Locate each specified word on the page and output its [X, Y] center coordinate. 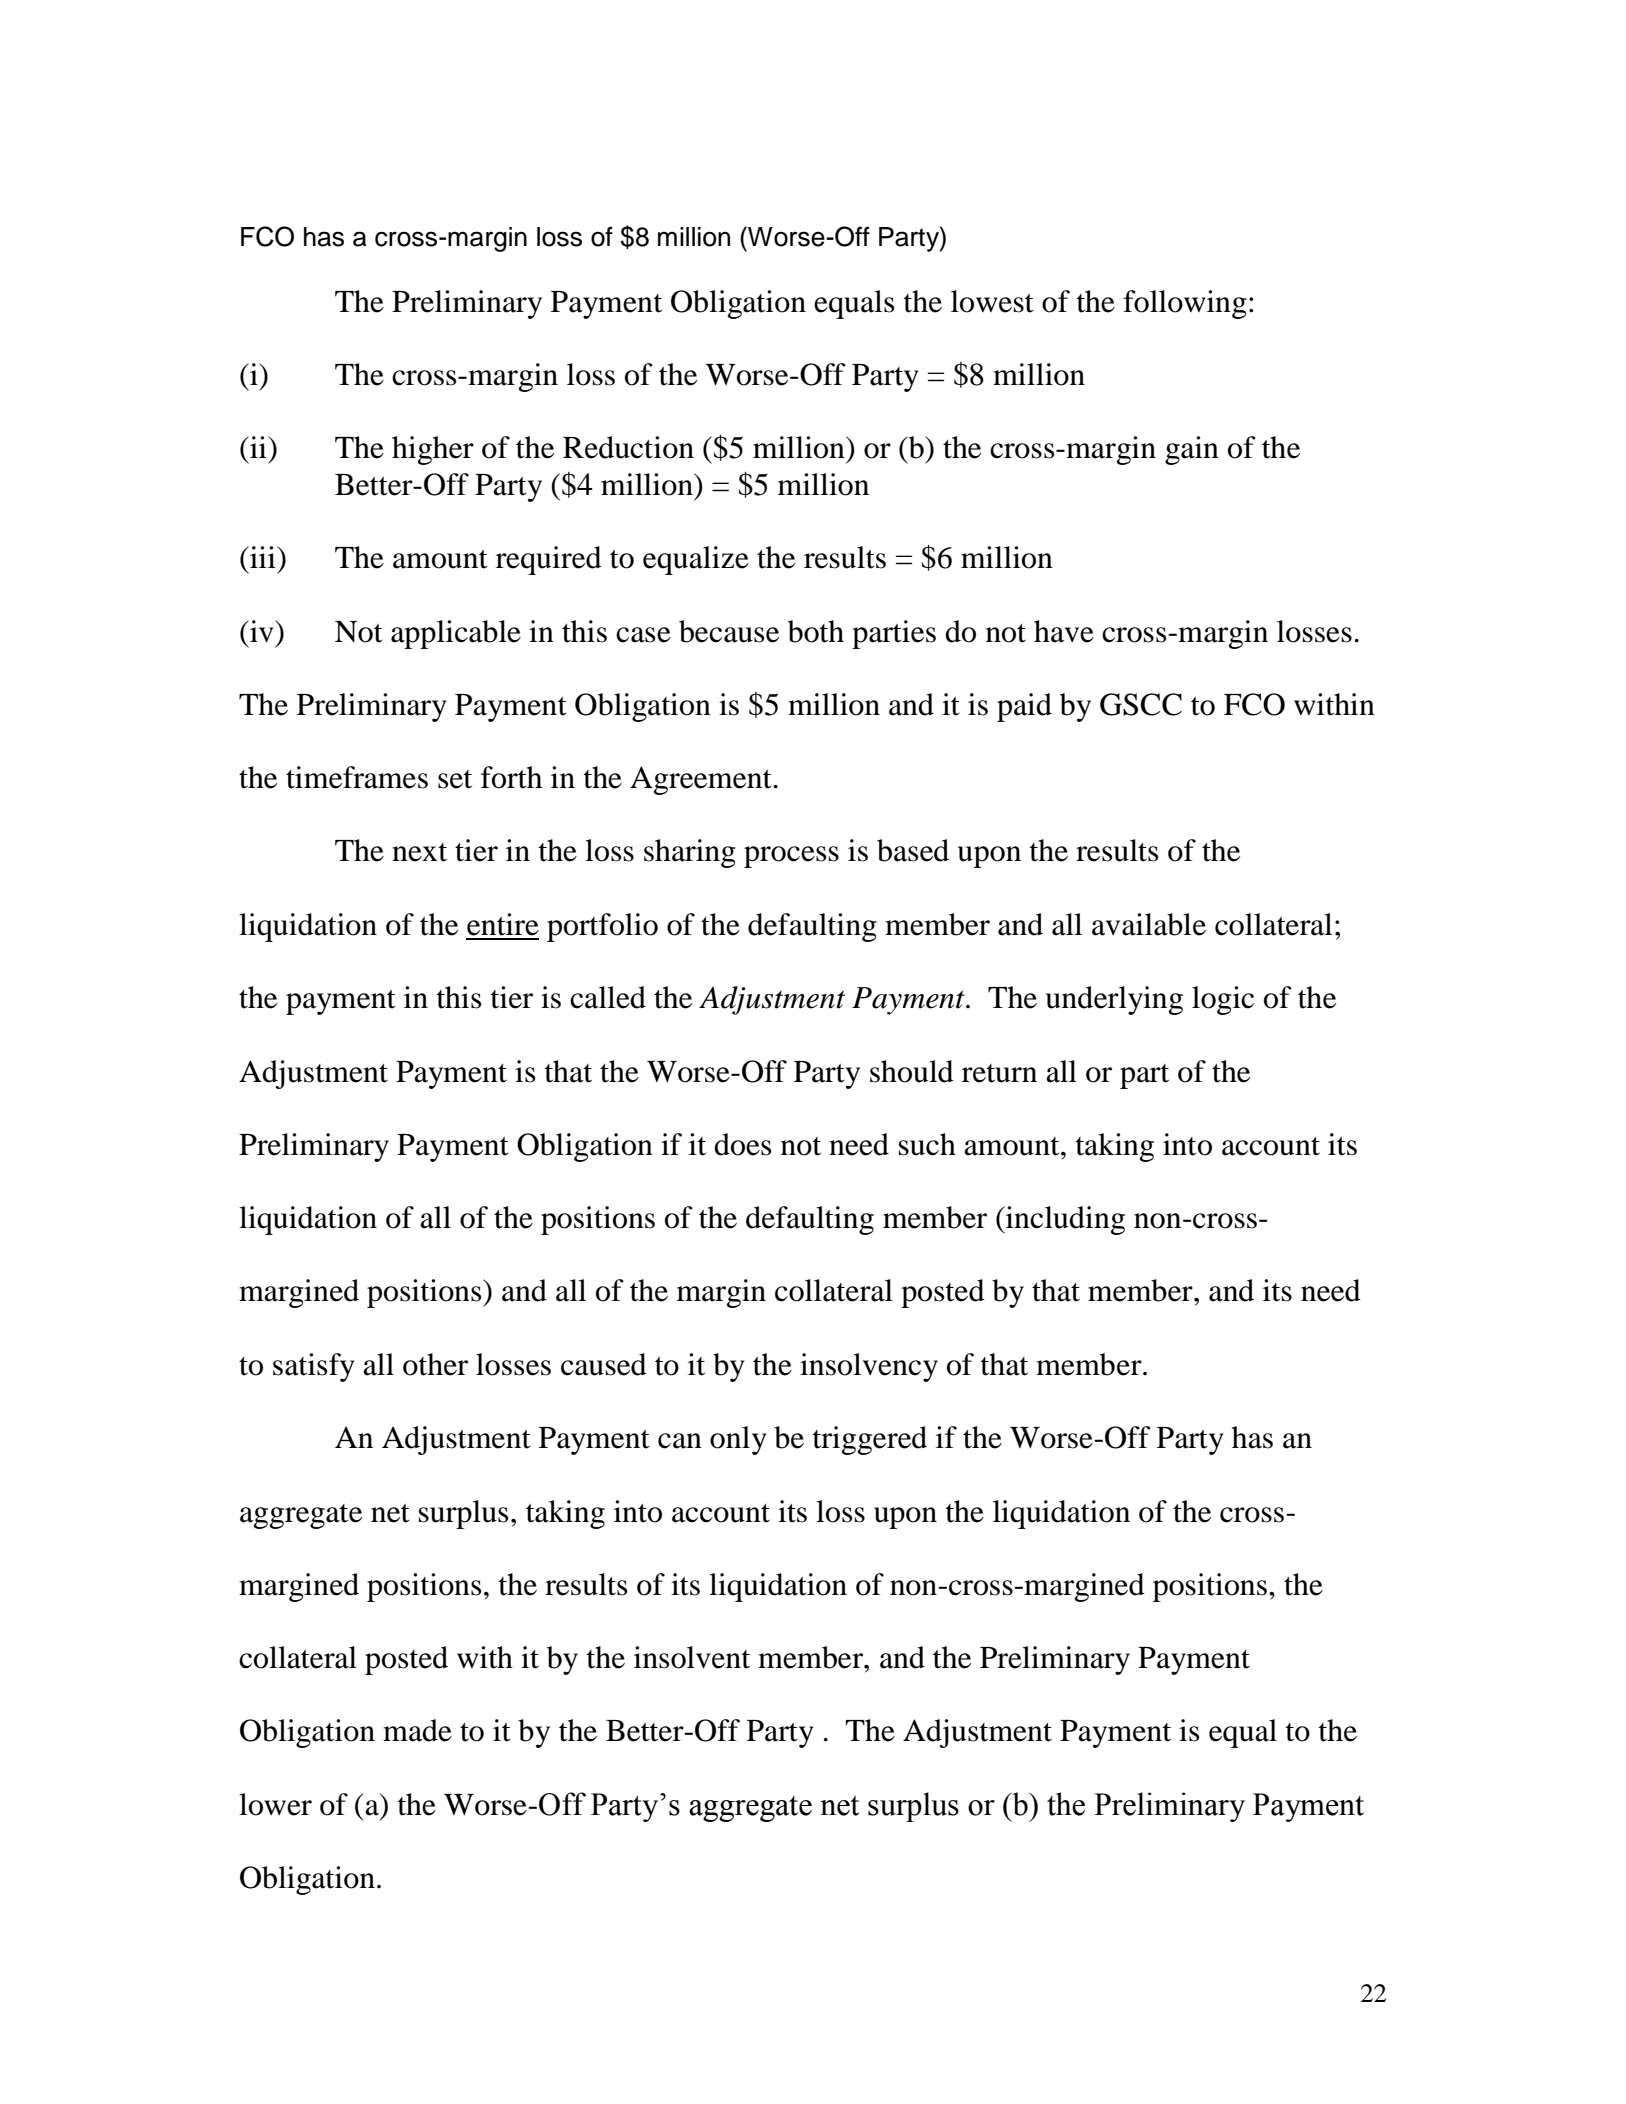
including [1064, 1220]
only [738, 1440]
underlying [1114, 1000]
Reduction [628, 447]
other [435, 1364]
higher [433, 450]
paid [1024, 707]
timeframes [357, 777]
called [608, 997]
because [729, 631]
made [417, 1730]
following [1185, 304]
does [742, 1144]
